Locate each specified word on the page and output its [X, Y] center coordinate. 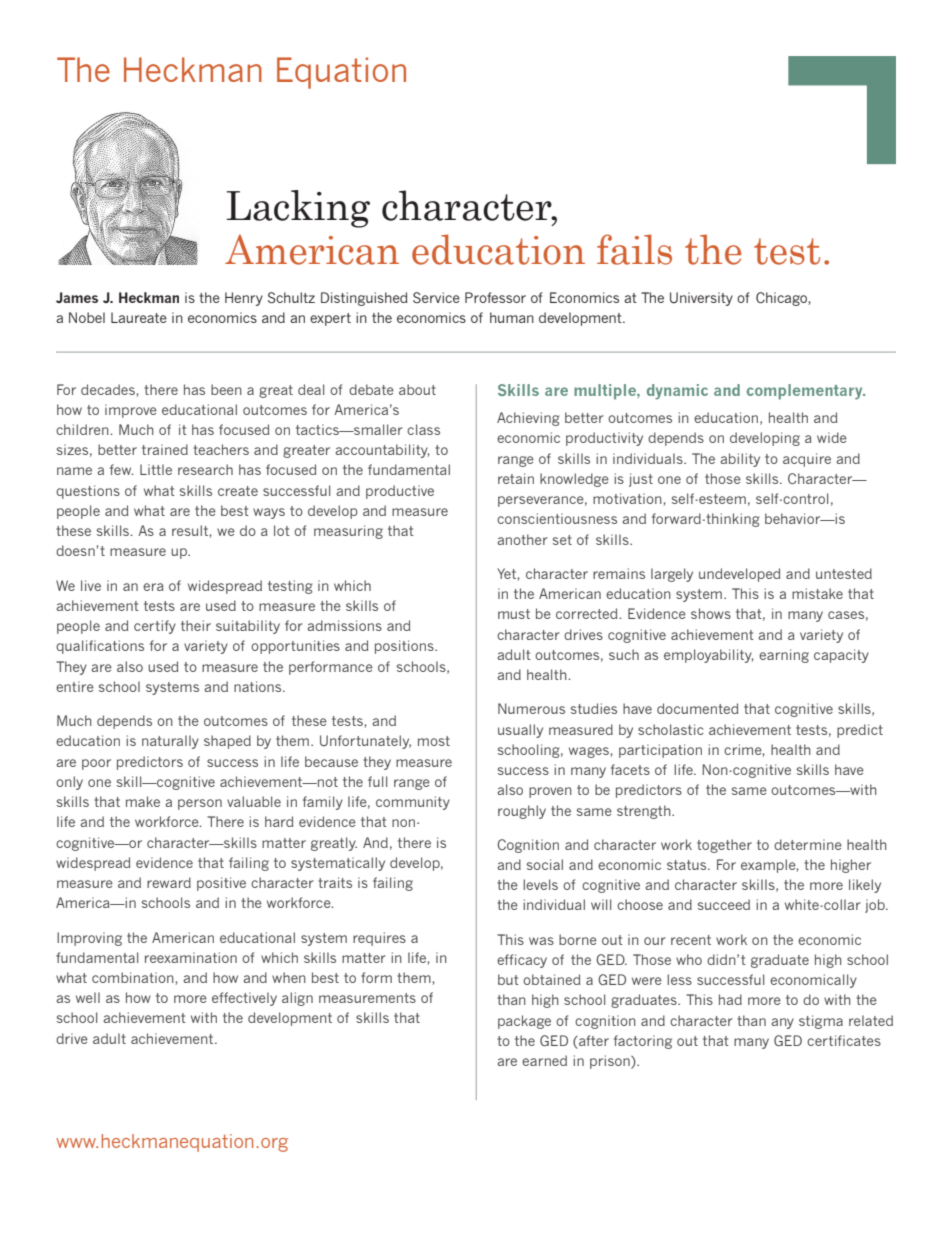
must [514, 614]
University [701, 299]
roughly [522, 812]
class [423, 429]
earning [784, 656]
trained [165, 449]
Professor [495, 297]
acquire [807, 460]
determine [808, 844]
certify [155, 627]
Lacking [298, 209]
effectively [244, 999]
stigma [821, 1022]
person [200, 804]
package [524, 1022]
